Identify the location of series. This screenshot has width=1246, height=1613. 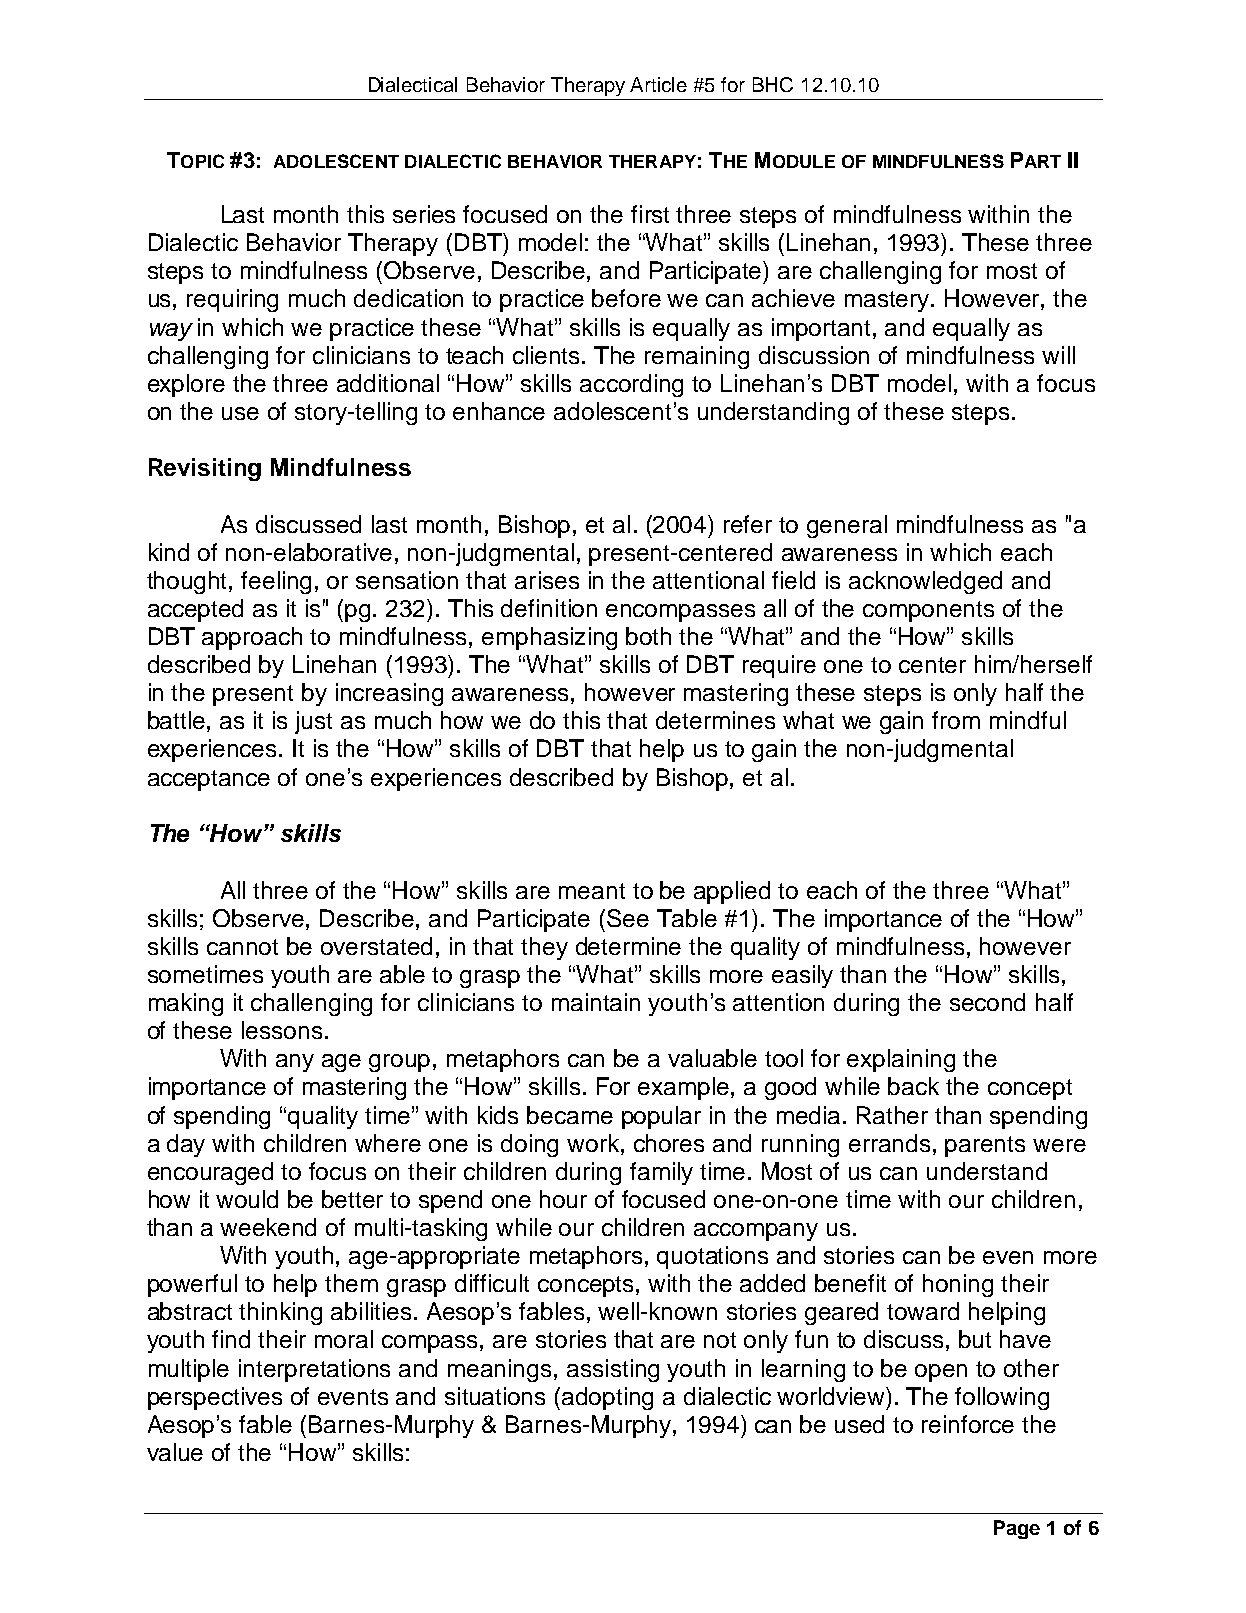
(424, 214).
